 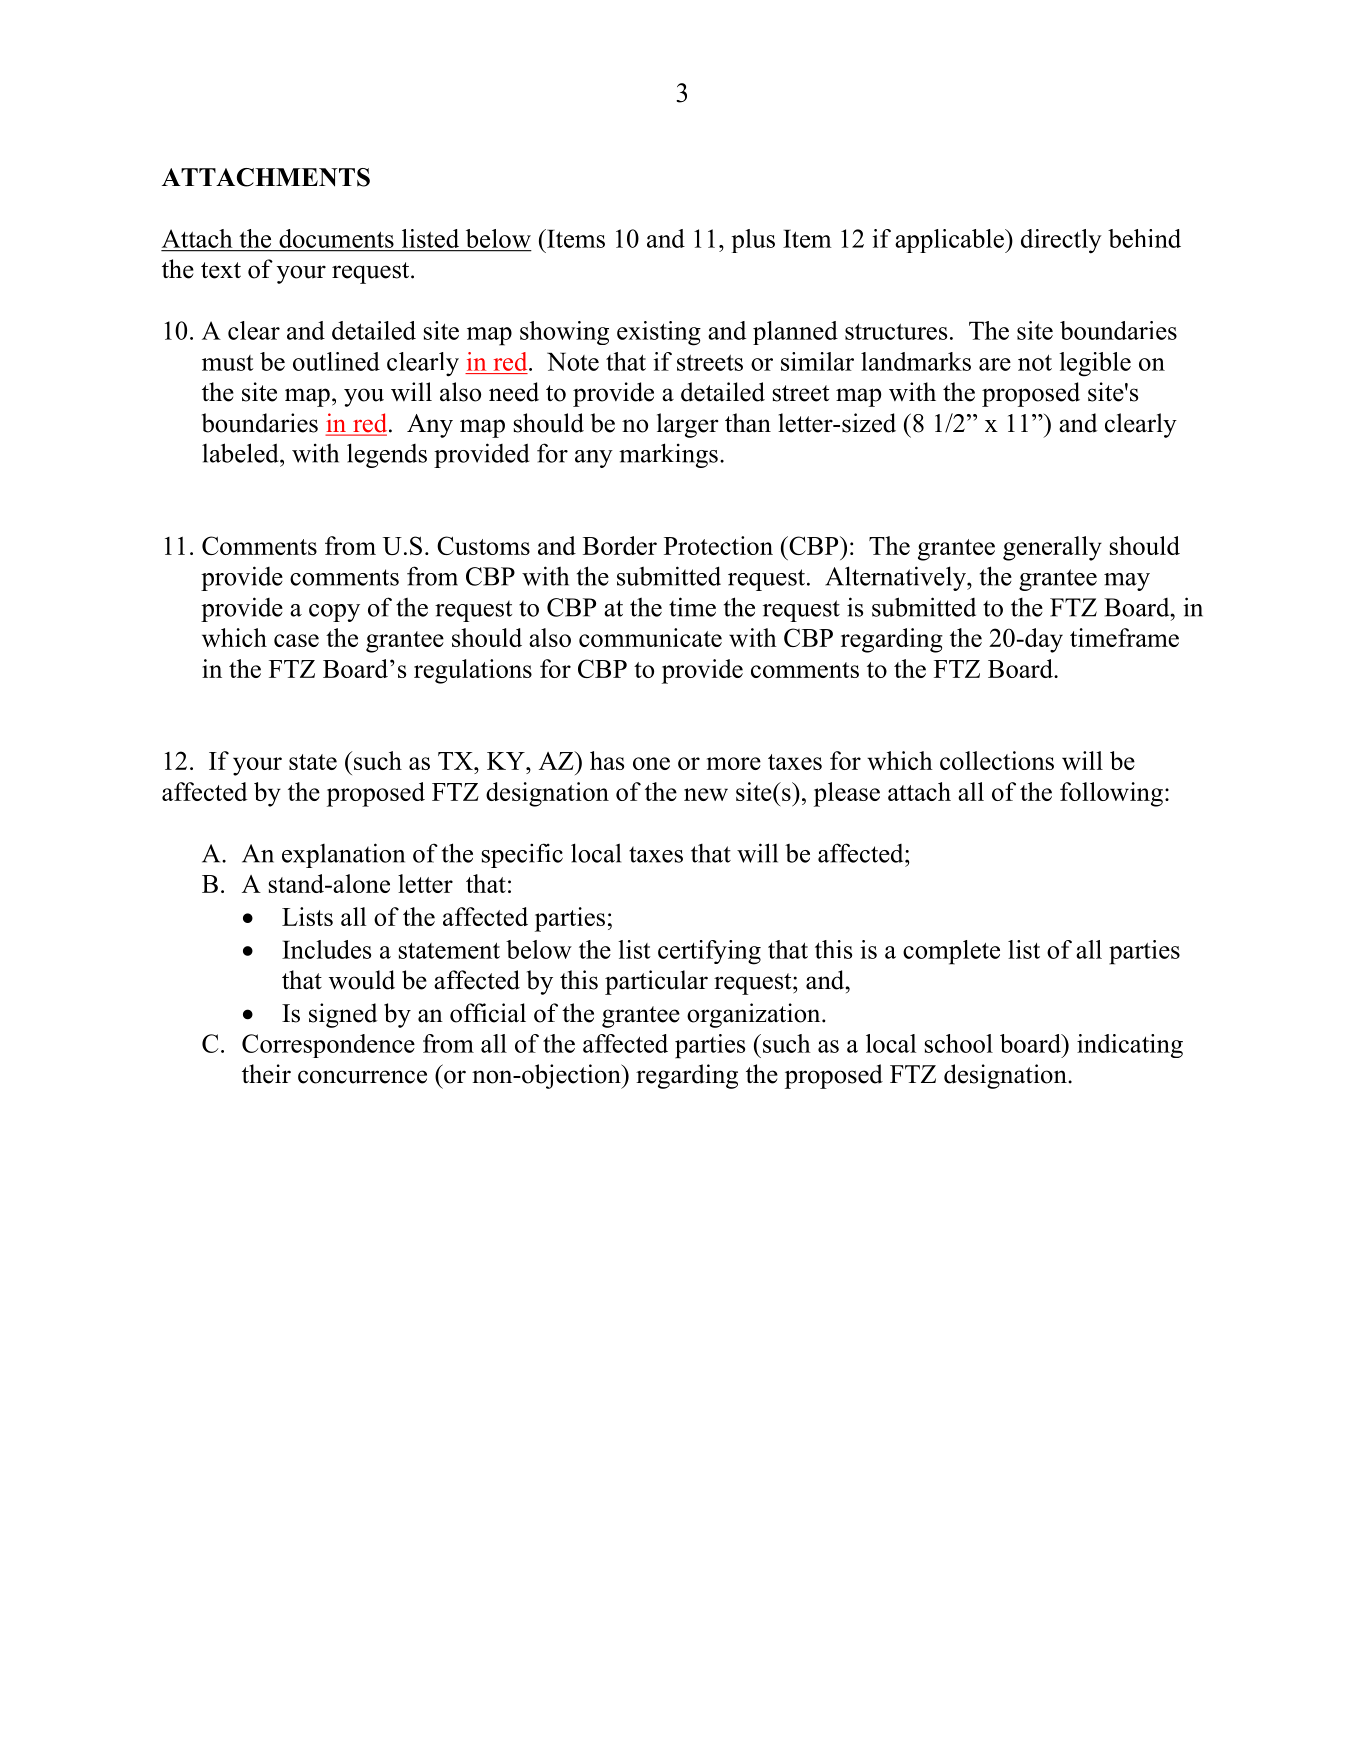 I want to click on collections, so click(x=997, y=760).
